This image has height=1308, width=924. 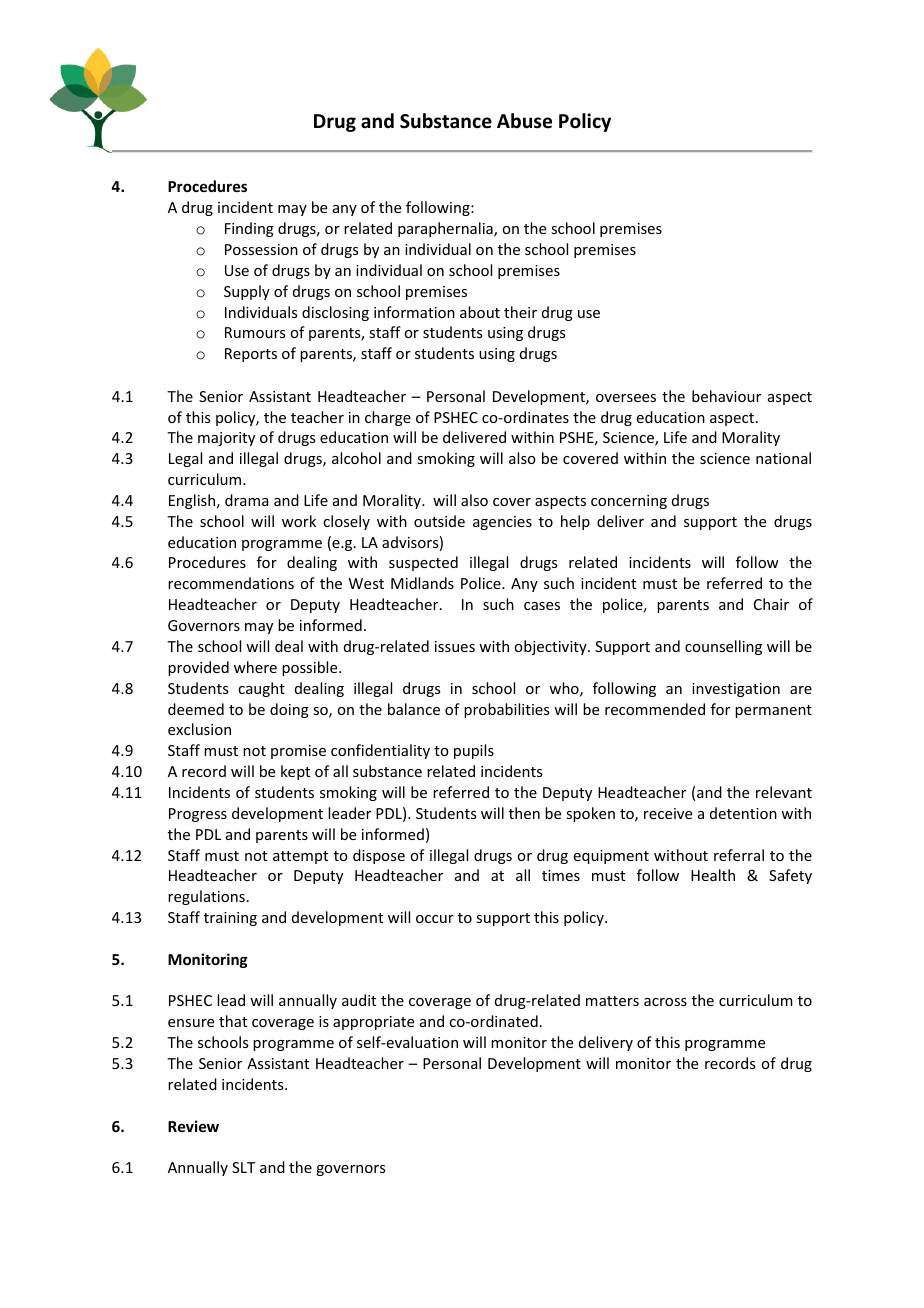 What do you see at coordinates (723, 647) in the image?
I see `counselling` at bounding box center [723, 647].
